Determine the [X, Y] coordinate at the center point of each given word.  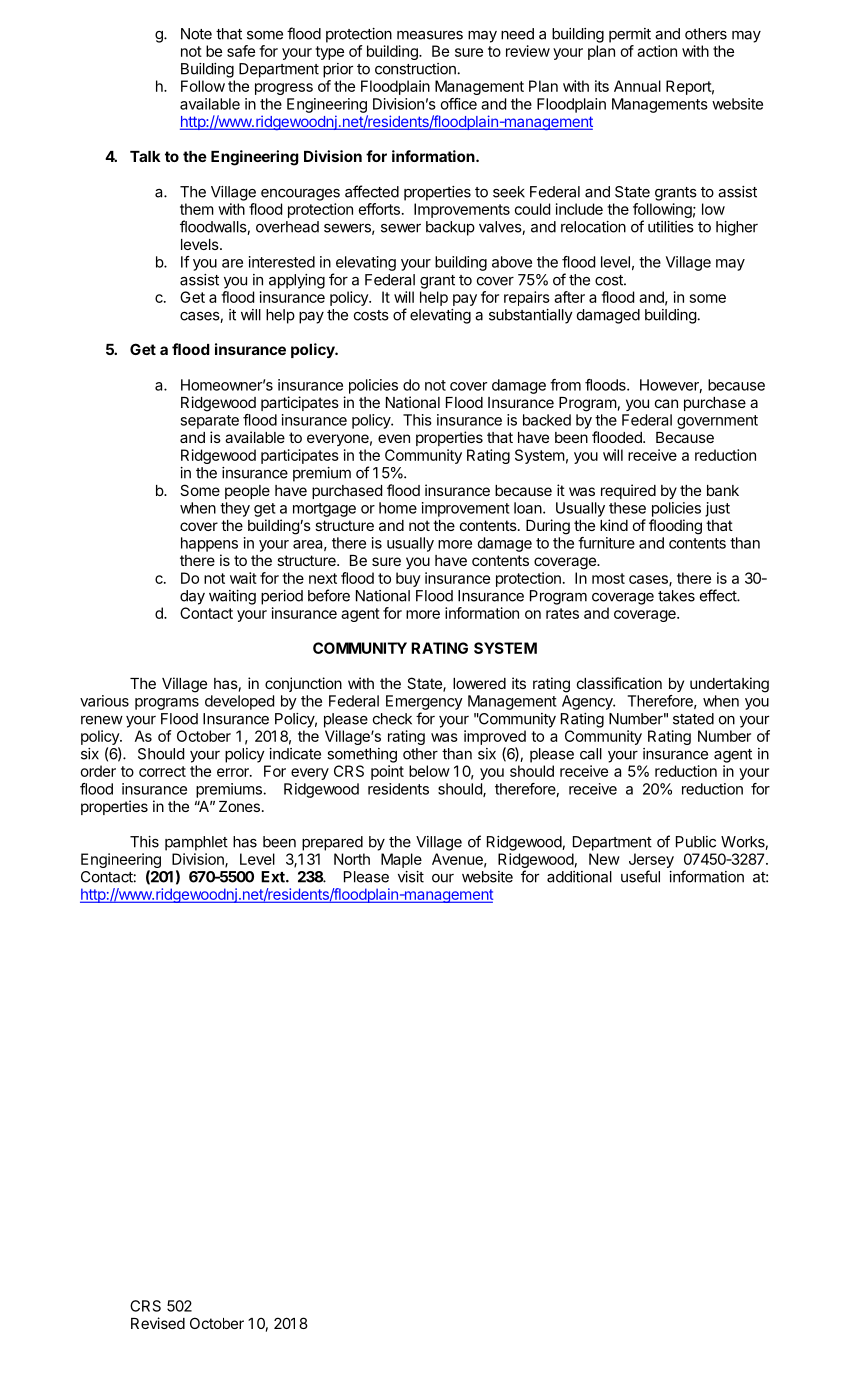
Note [196, 34]
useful [640, 876]
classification [619, 683]
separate [209, 422]
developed [239, 702]
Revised [158, 1323]
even [394, 438]
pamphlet [196, 843]
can [666, 403]
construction [415, 69]
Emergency [424, 702]
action [657, 51]
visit [411, 877]
